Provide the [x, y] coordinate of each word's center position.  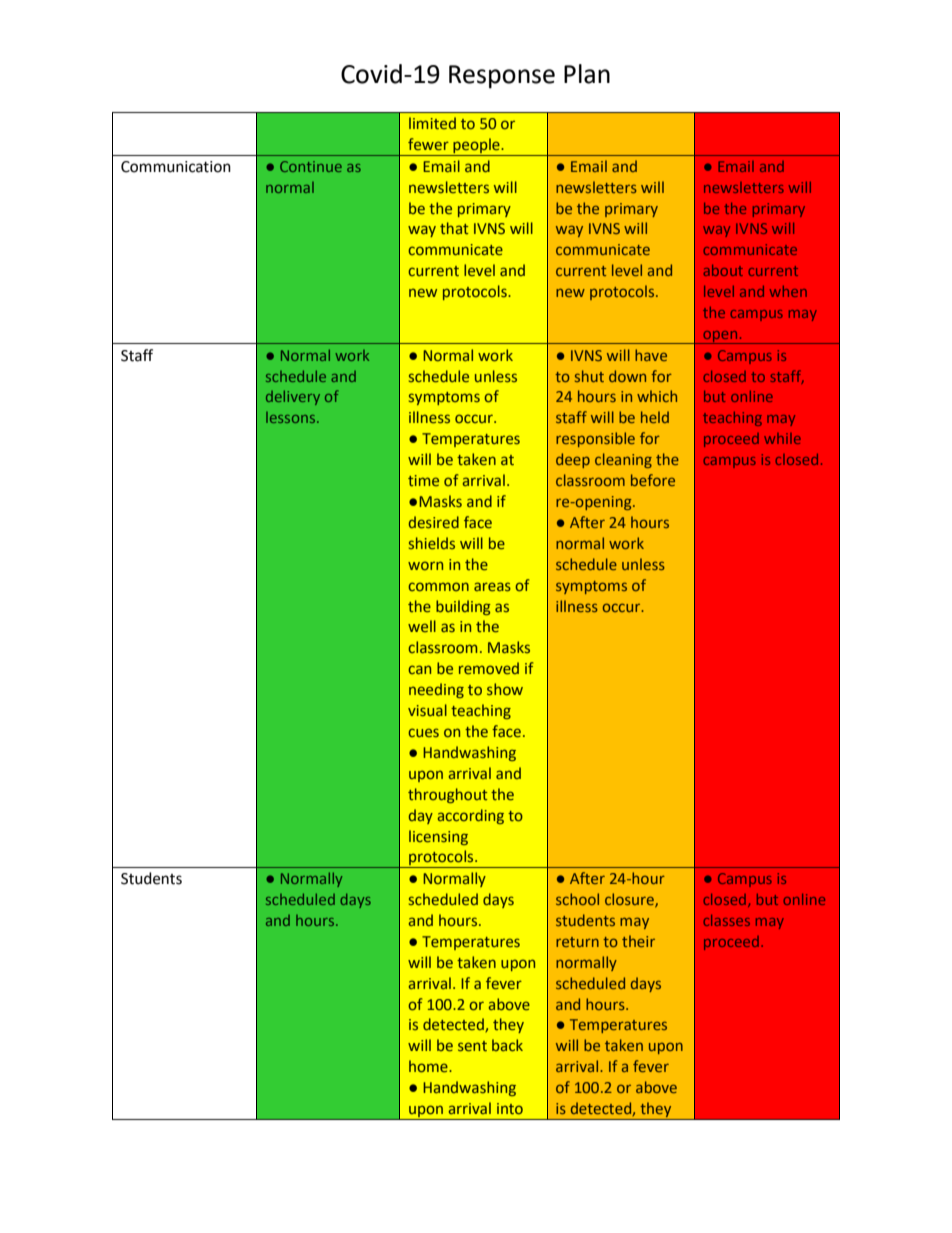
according [471, 816]
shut [589, 376]
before [653, 480]
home [429, 1066]
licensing [438, 837]
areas [492, 586]
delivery [293, 397]
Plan [587, 74]
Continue [311, 166]
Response [502, 77]
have [651, 355]
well [422, 626]
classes [726, 920]
